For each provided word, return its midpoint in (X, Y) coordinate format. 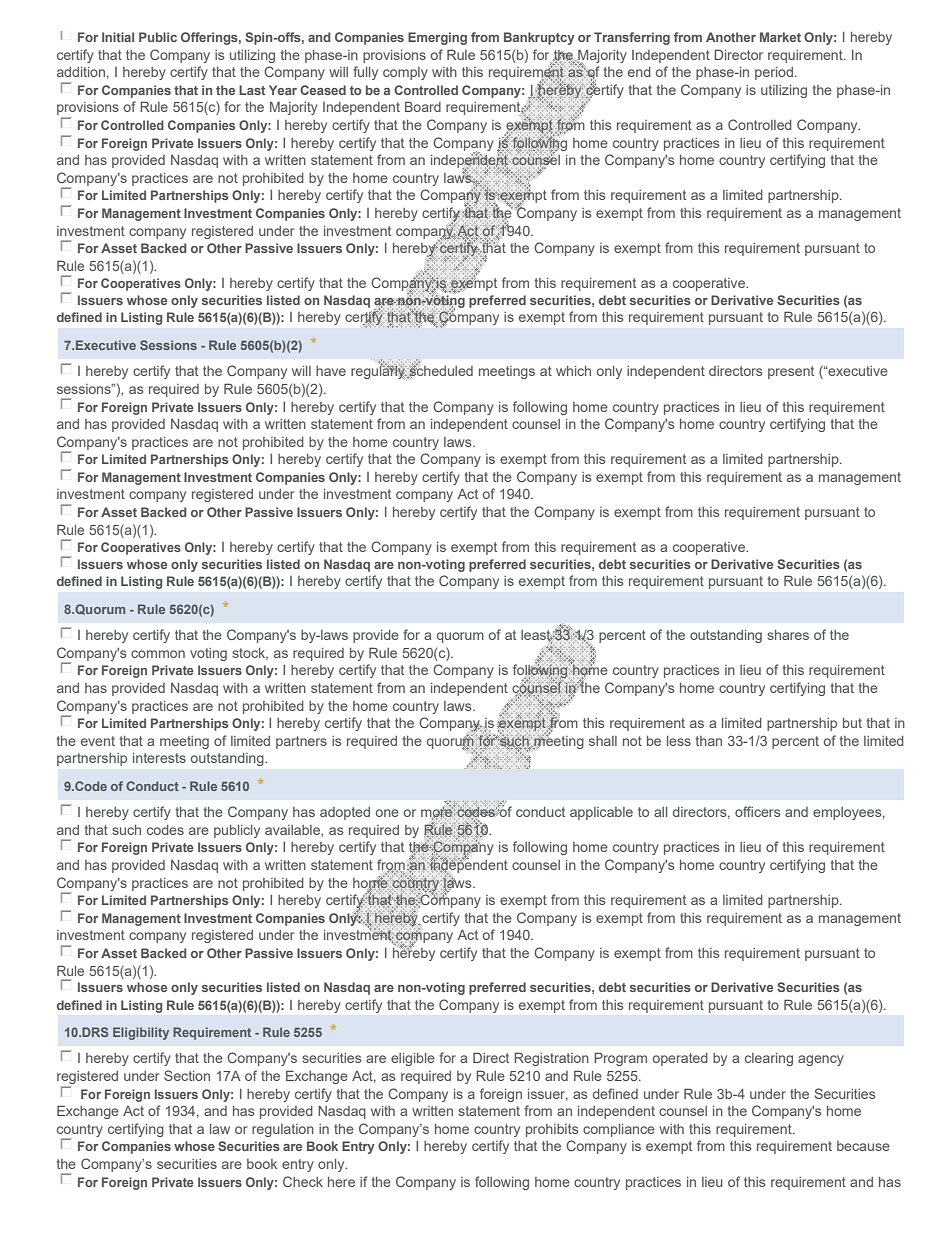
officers (758, 811)
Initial (118, 37)
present (791, 372)
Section (187, 1075)
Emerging (437, 38)
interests (159, 758)
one (387, 813)
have (331, 371)
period (774, 73)
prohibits (552, 1130)
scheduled (440, 371)
